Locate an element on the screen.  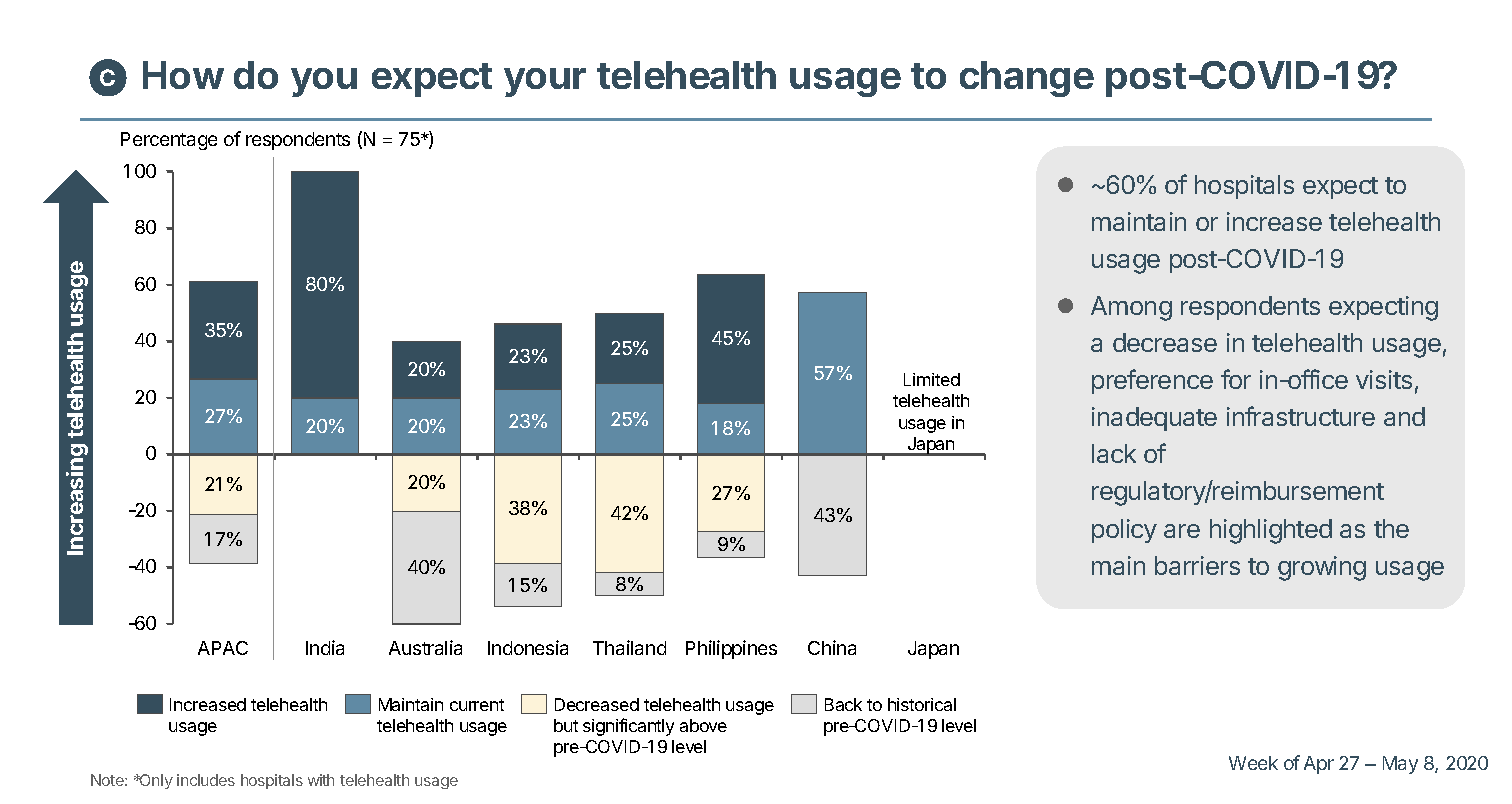
change is located at coordinates (1027, 79).
